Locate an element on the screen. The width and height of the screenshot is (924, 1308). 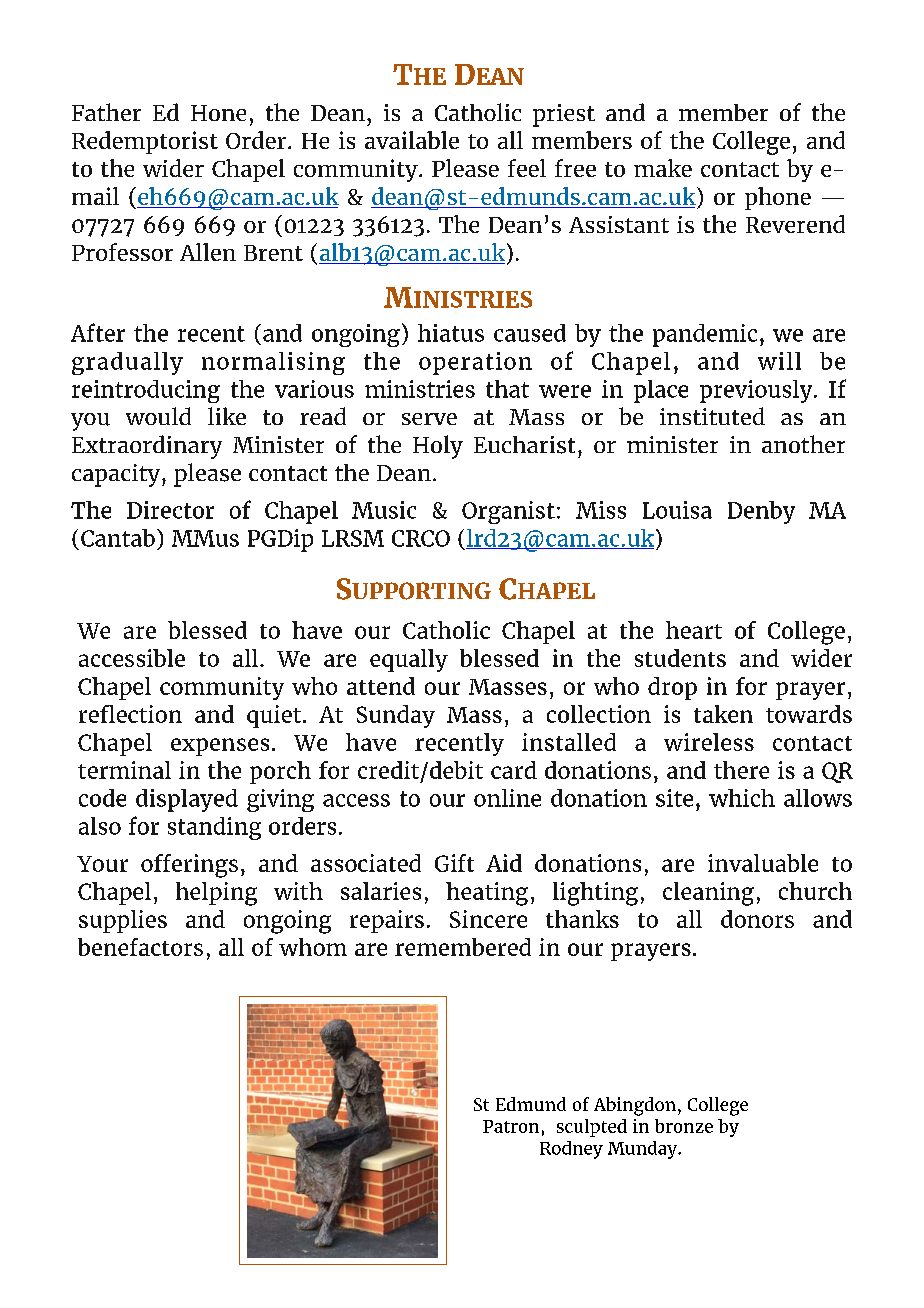
reintroducing is located at coordinates (146, 391).
